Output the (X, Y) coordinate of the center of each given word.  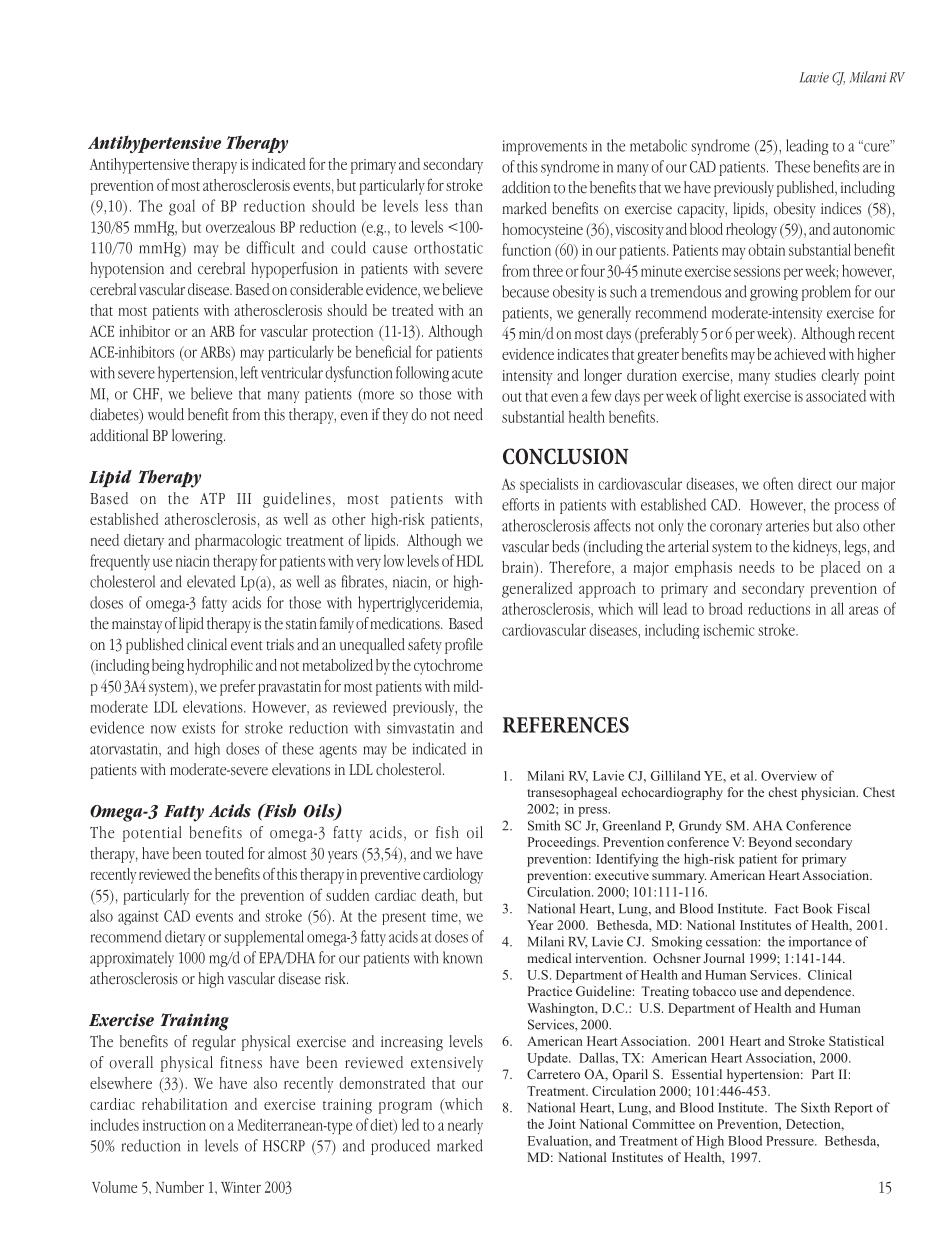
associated (836, 396)
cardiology (453, 876)
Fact (787, 909)
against (138, 918)
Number (180, 1187)
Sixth (815, 1107)
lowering (198, 437)
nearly (465, 1126)
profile (464, 646)
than (469, 205)
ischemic (728, 630)
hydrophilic (220, 667)
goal (182, 207)
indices (841, 208)
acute (467, 374)
